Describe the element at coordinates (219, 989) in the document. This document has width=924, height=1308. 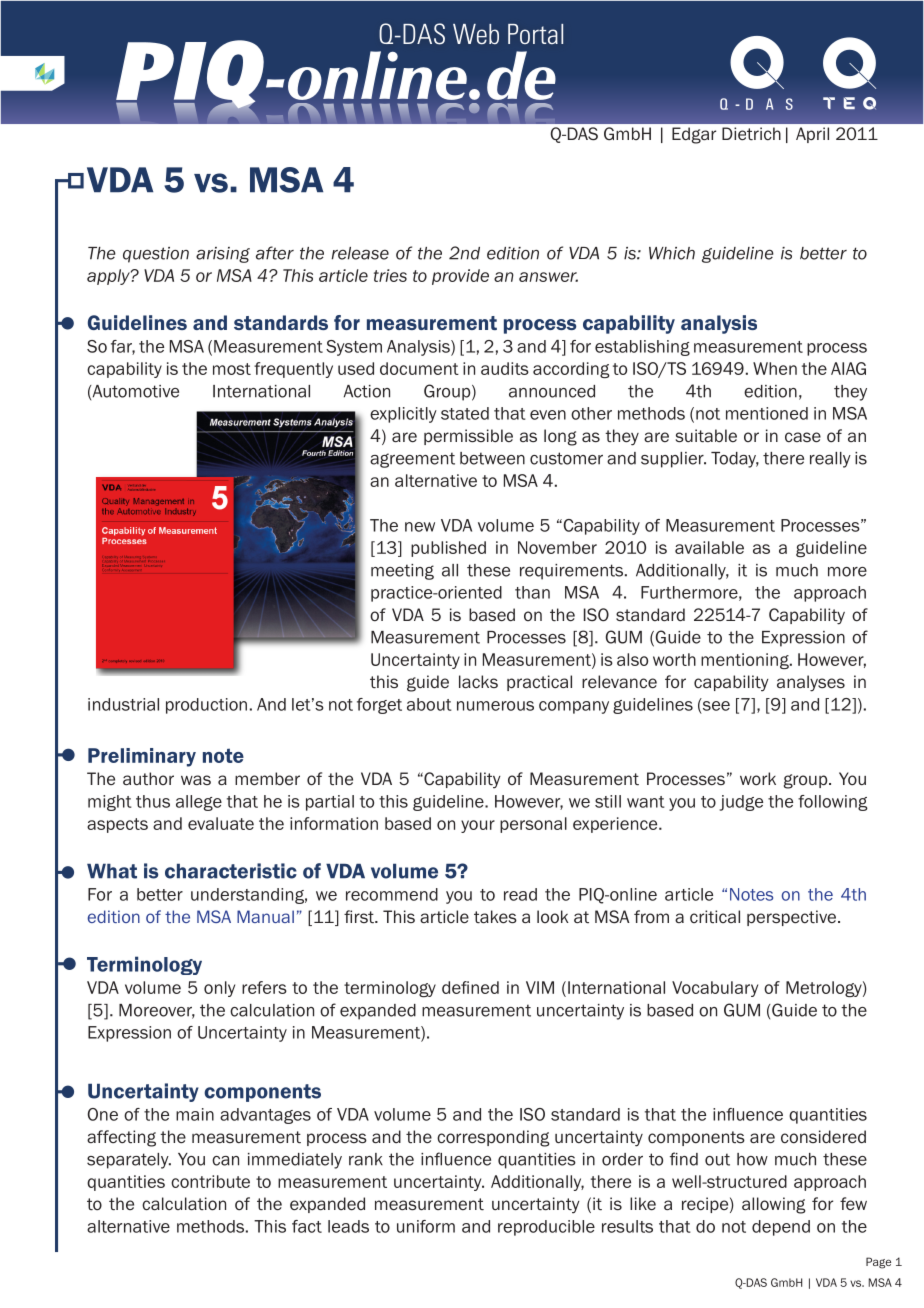
I see `only` at that location.
